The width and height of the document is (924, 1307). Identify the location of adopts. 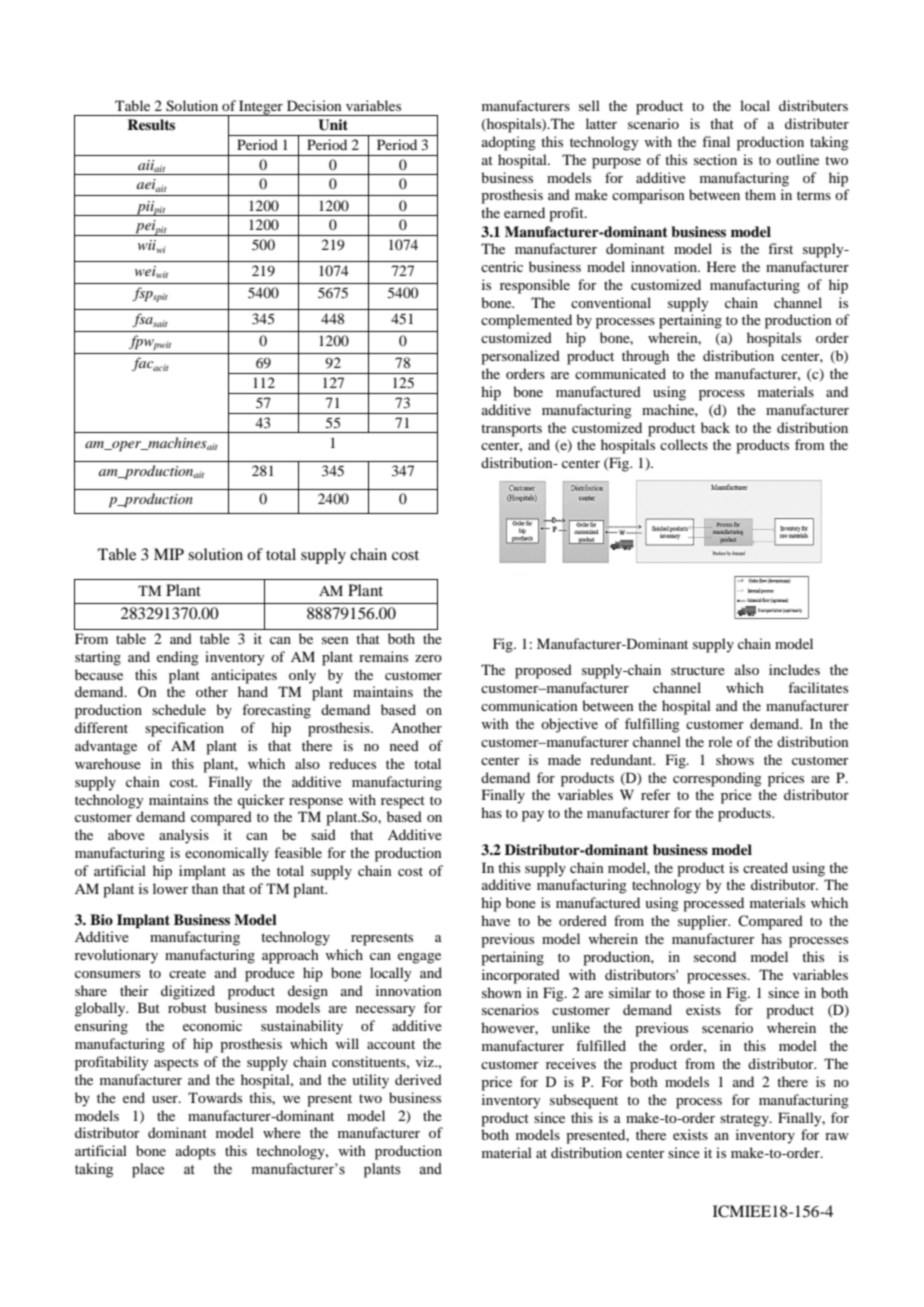
(196, 1152).
